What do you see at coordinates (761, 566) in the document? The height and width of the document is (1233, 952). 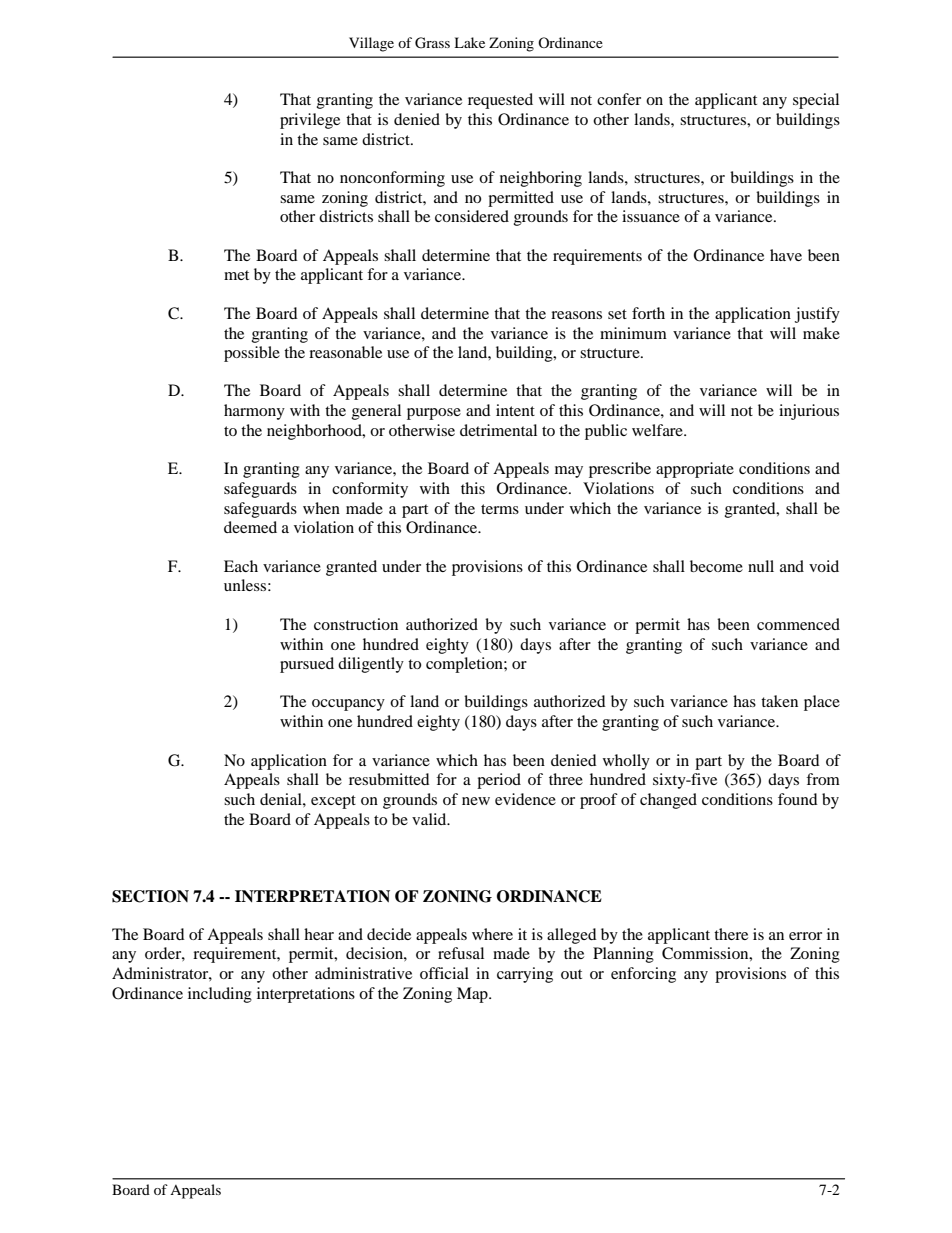 I see `null` at bounding box center [761, 566].
